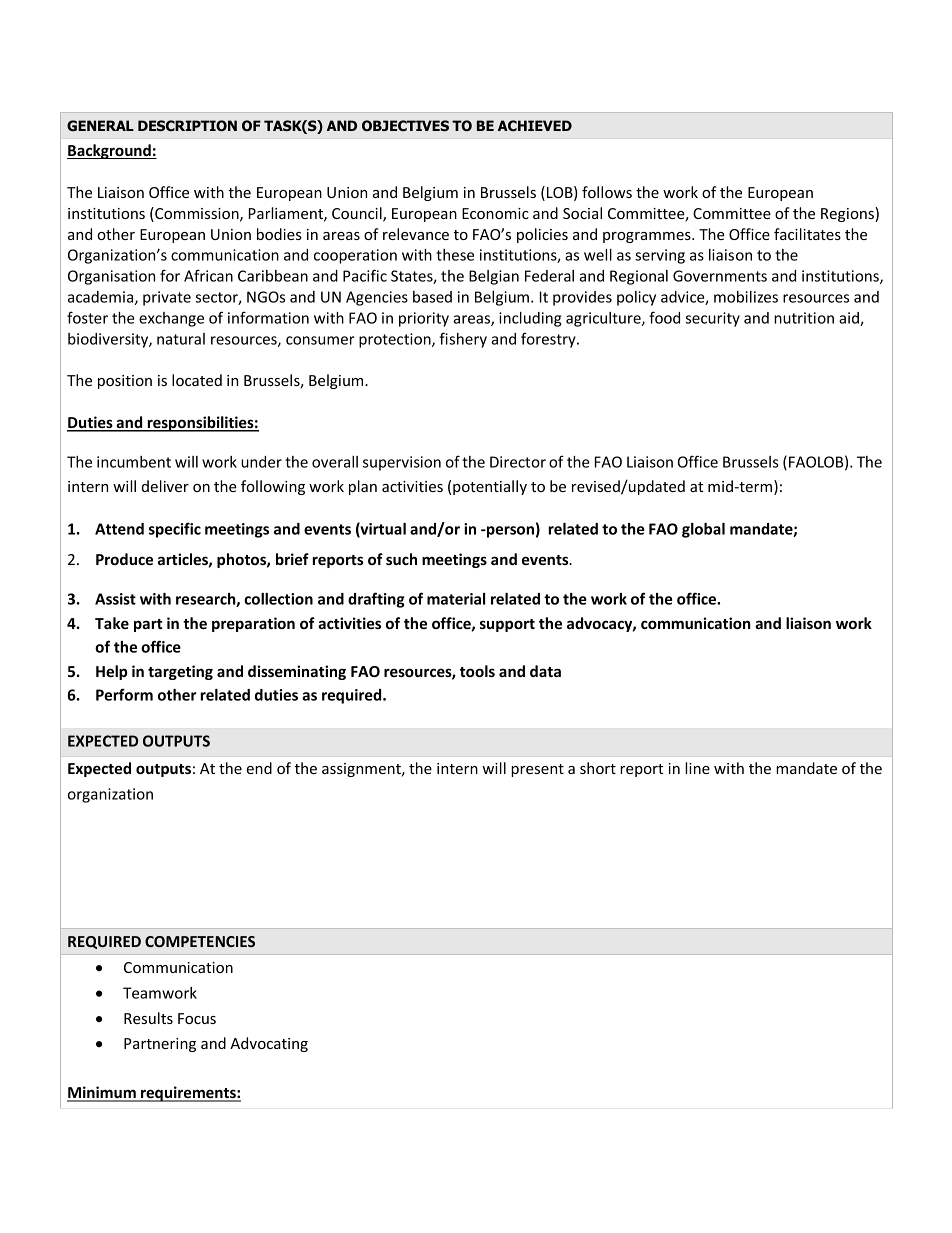  I want to click on Focus, so click(197, 1018).
